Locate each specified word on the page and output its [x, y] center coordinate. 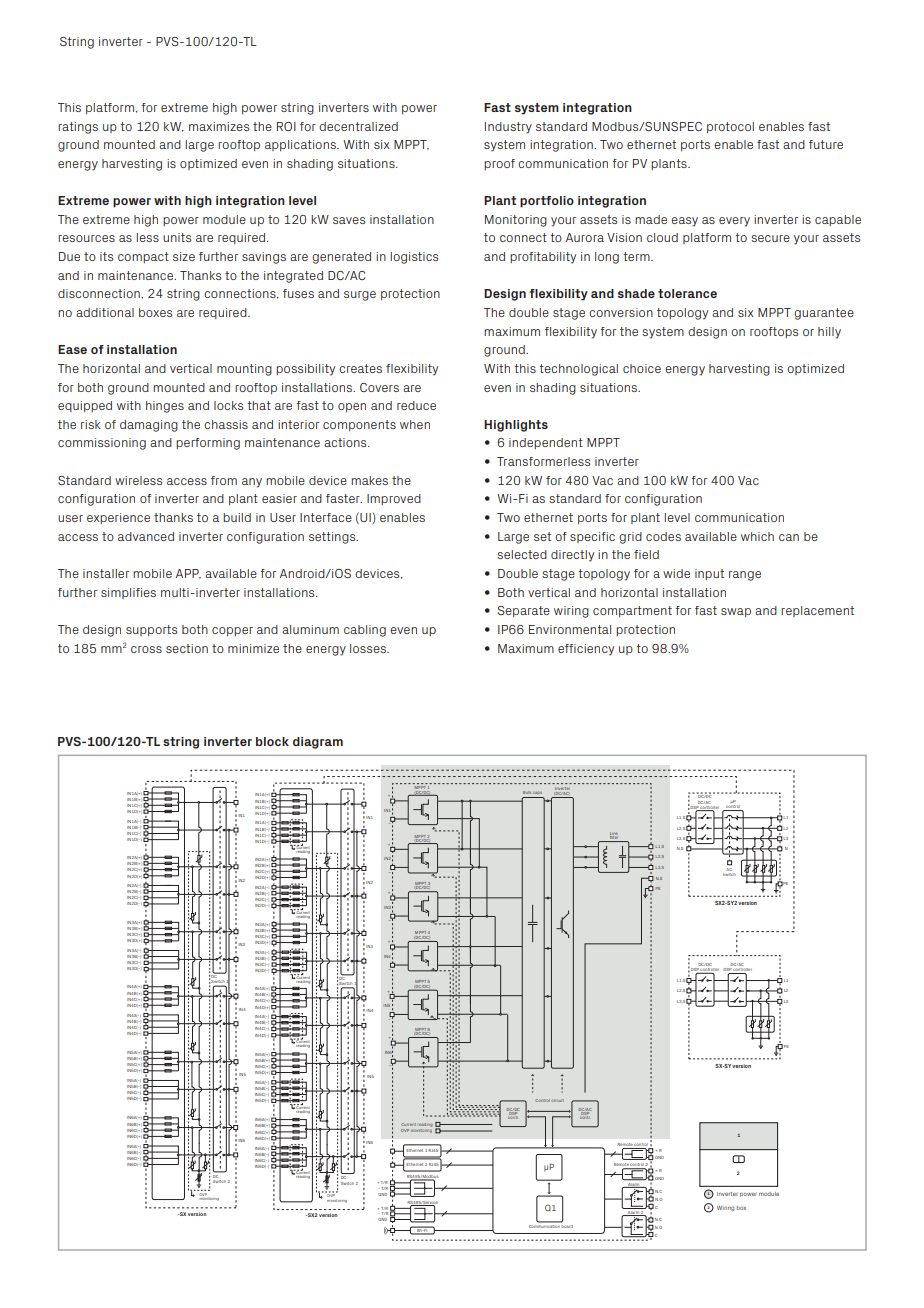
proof [499, 164]
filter [614, 838]
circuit [558, 1100]
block [272, 741]
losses [369, 648]
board [567, 1226]
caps [538, 795]
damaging [149, 426]
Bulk [527, 792]
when [415, 424]
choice [642, 368]
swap [736, 612]
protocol [730, 127]
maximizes [219, 126]
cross [146, 649]
